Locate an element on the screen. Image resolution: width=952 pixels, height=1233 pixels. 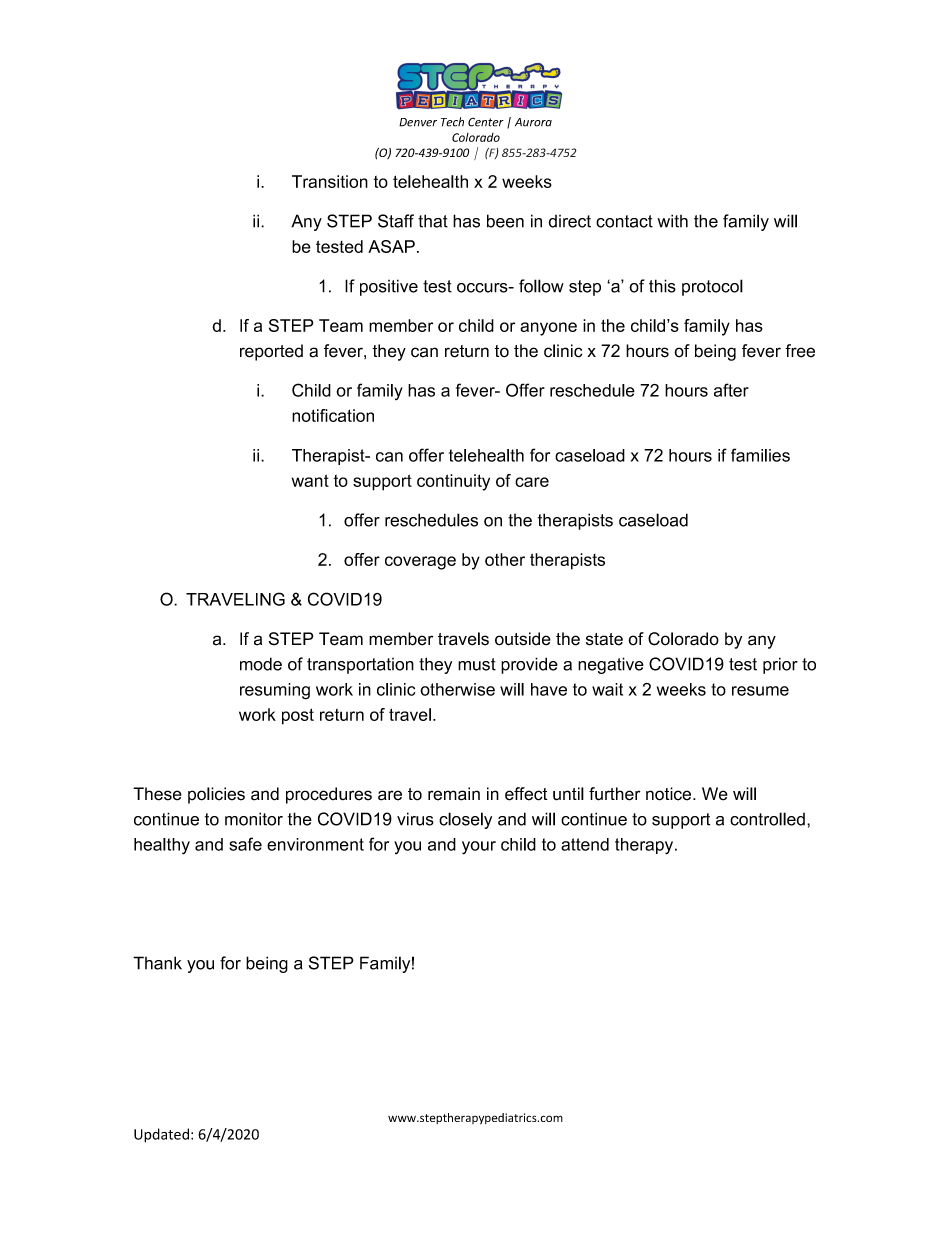
after is located at coordinates (731, 390).
